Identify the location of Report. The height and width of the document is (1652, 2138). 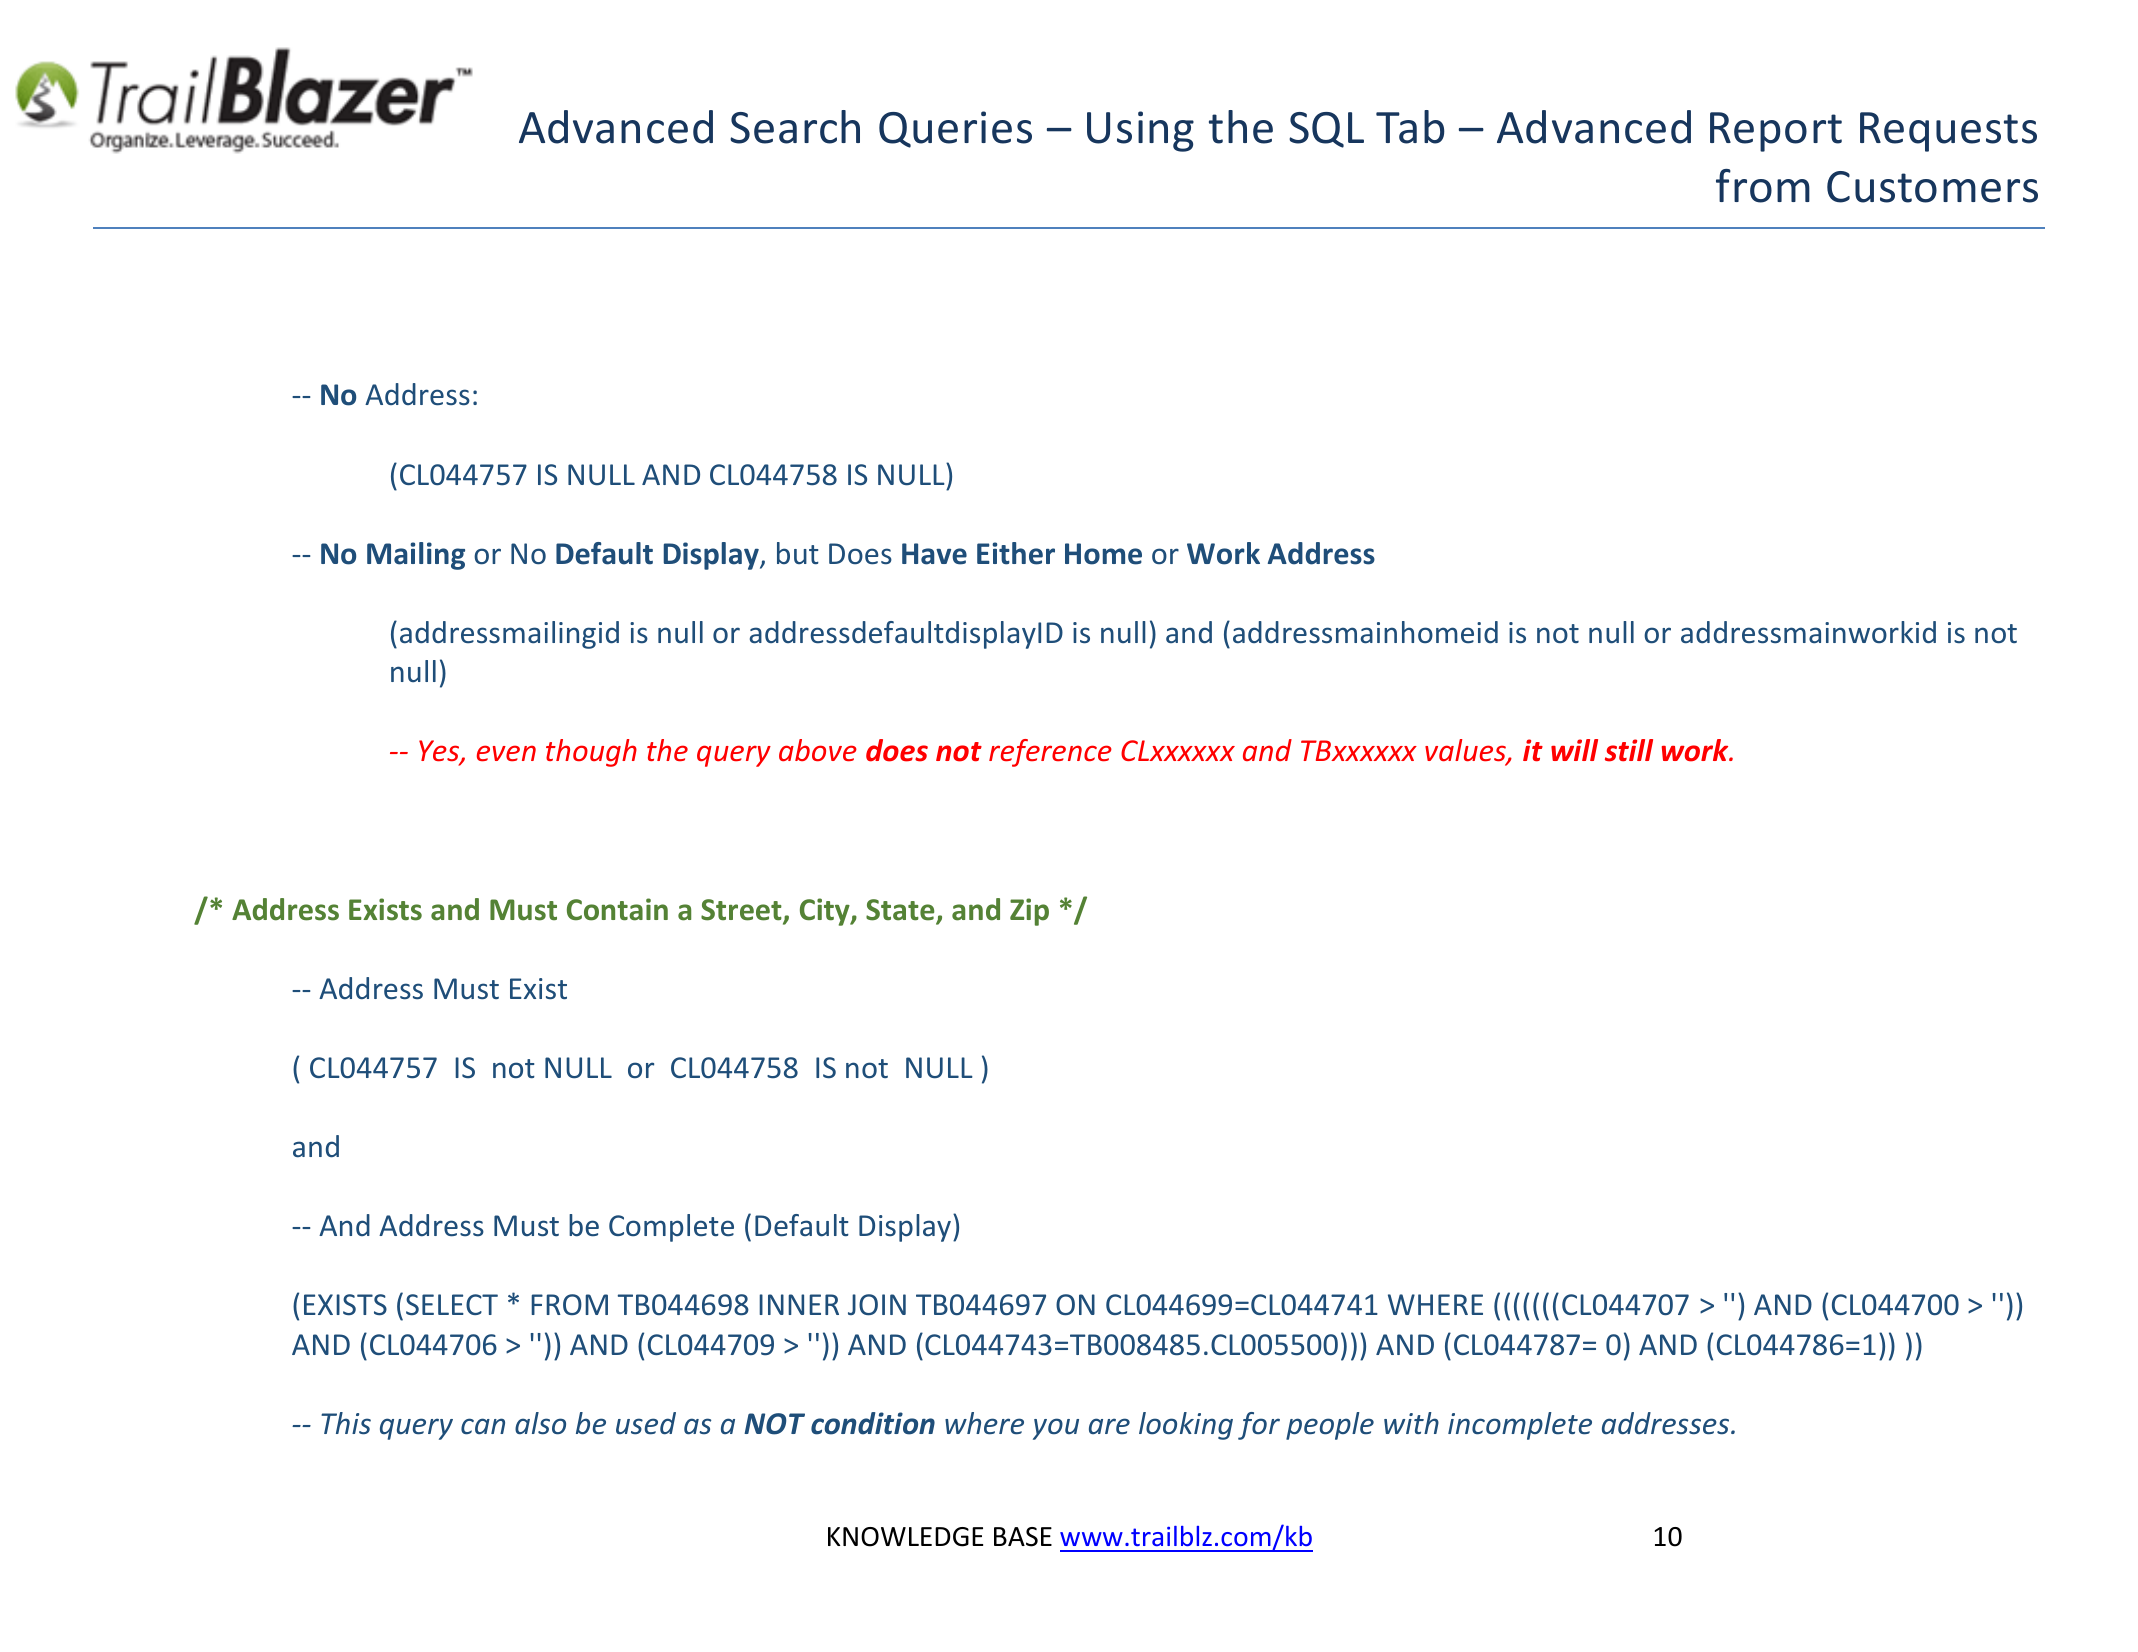
(1776, 132).
